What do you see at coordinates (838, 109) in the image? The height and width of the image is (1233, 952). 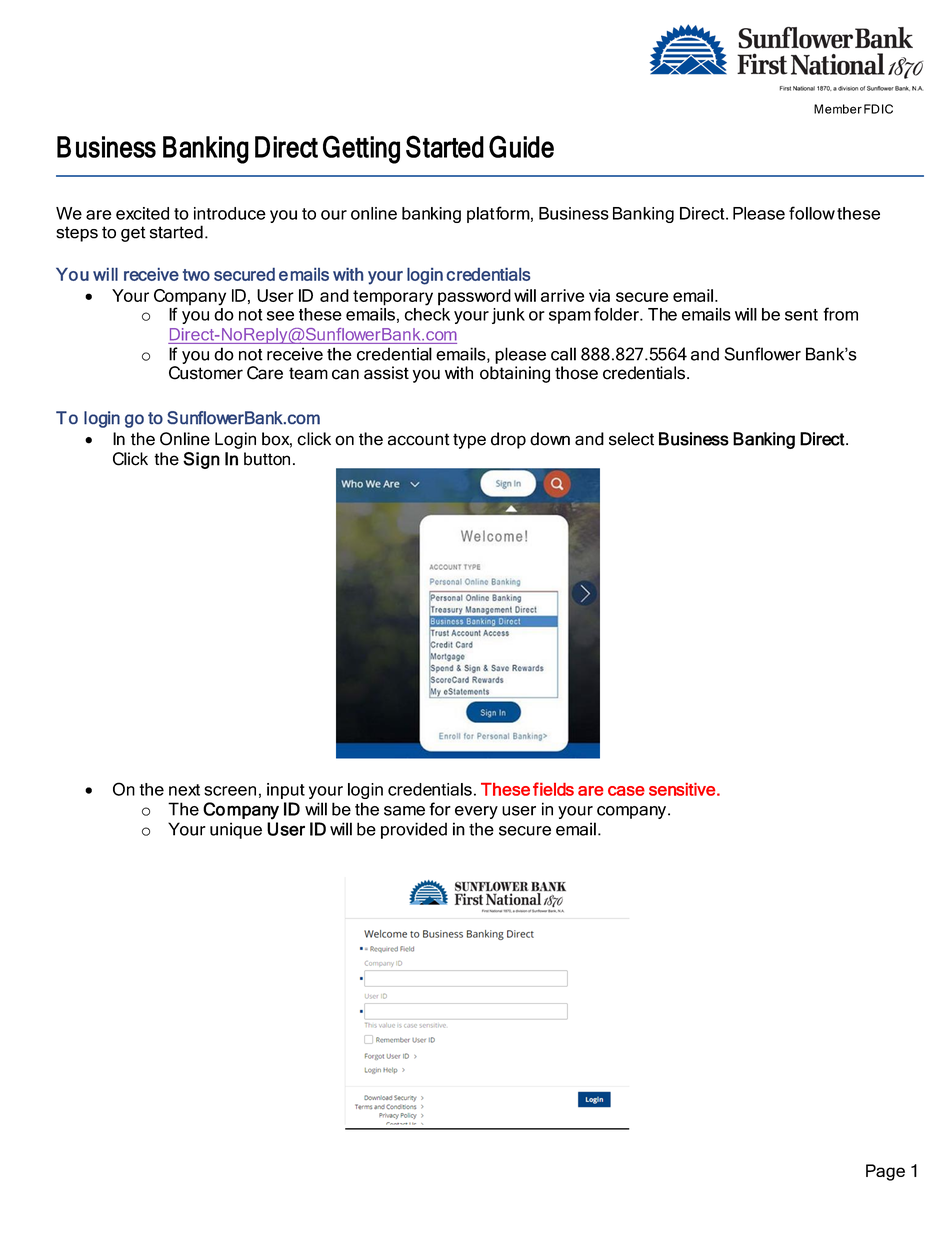 I see `Member` at bounding box center [838, 109].
